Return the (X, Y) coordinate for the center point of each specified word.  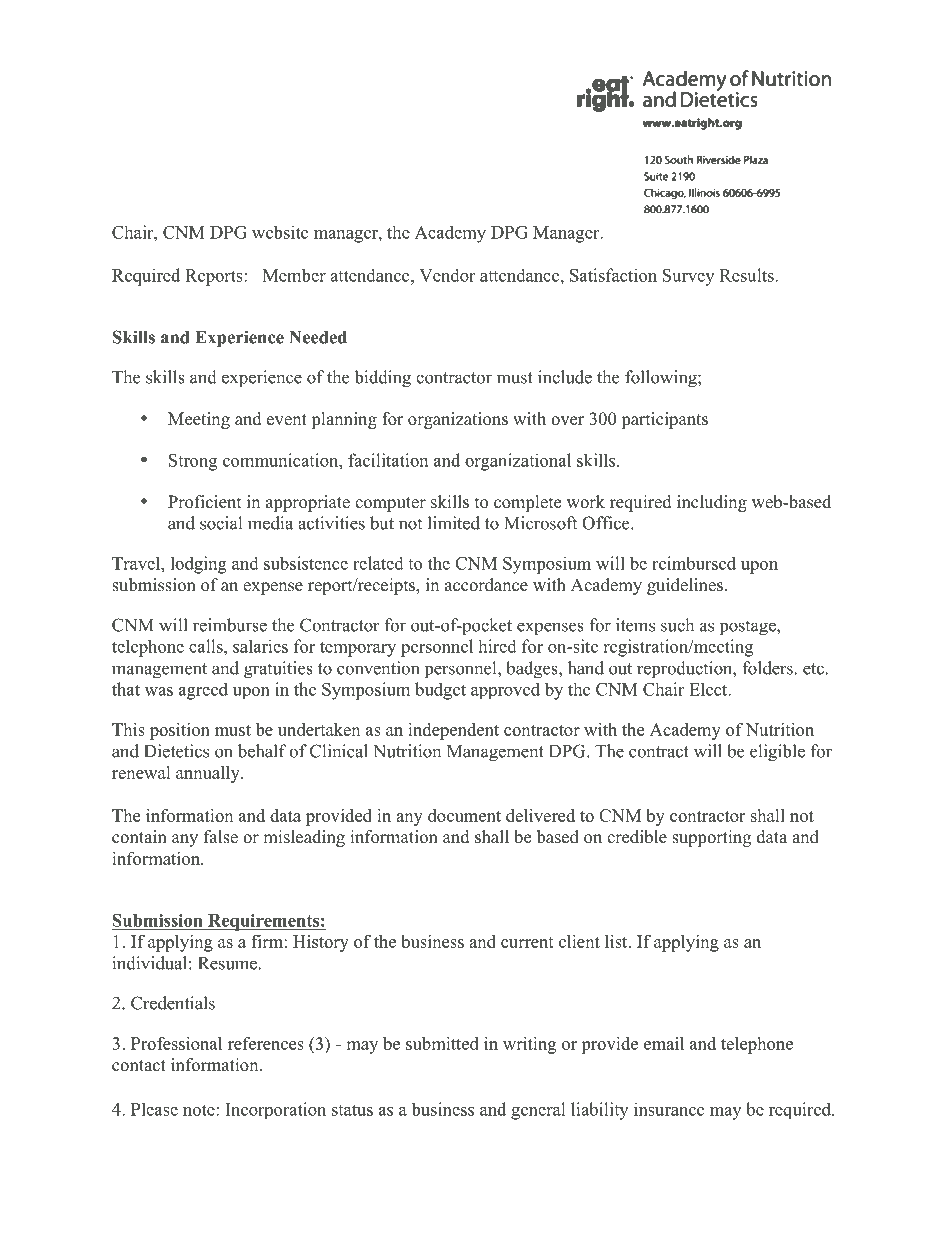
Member (294, 275)
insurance (669, 1109)
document (464, 815)
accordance (486, 585)
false (221, 837)
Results (748, 275)
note (200, 1110)
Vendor (447, 275)
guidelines (685, 586)
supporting (711, 838)
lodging (199, 565)
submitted (442, 1043)
